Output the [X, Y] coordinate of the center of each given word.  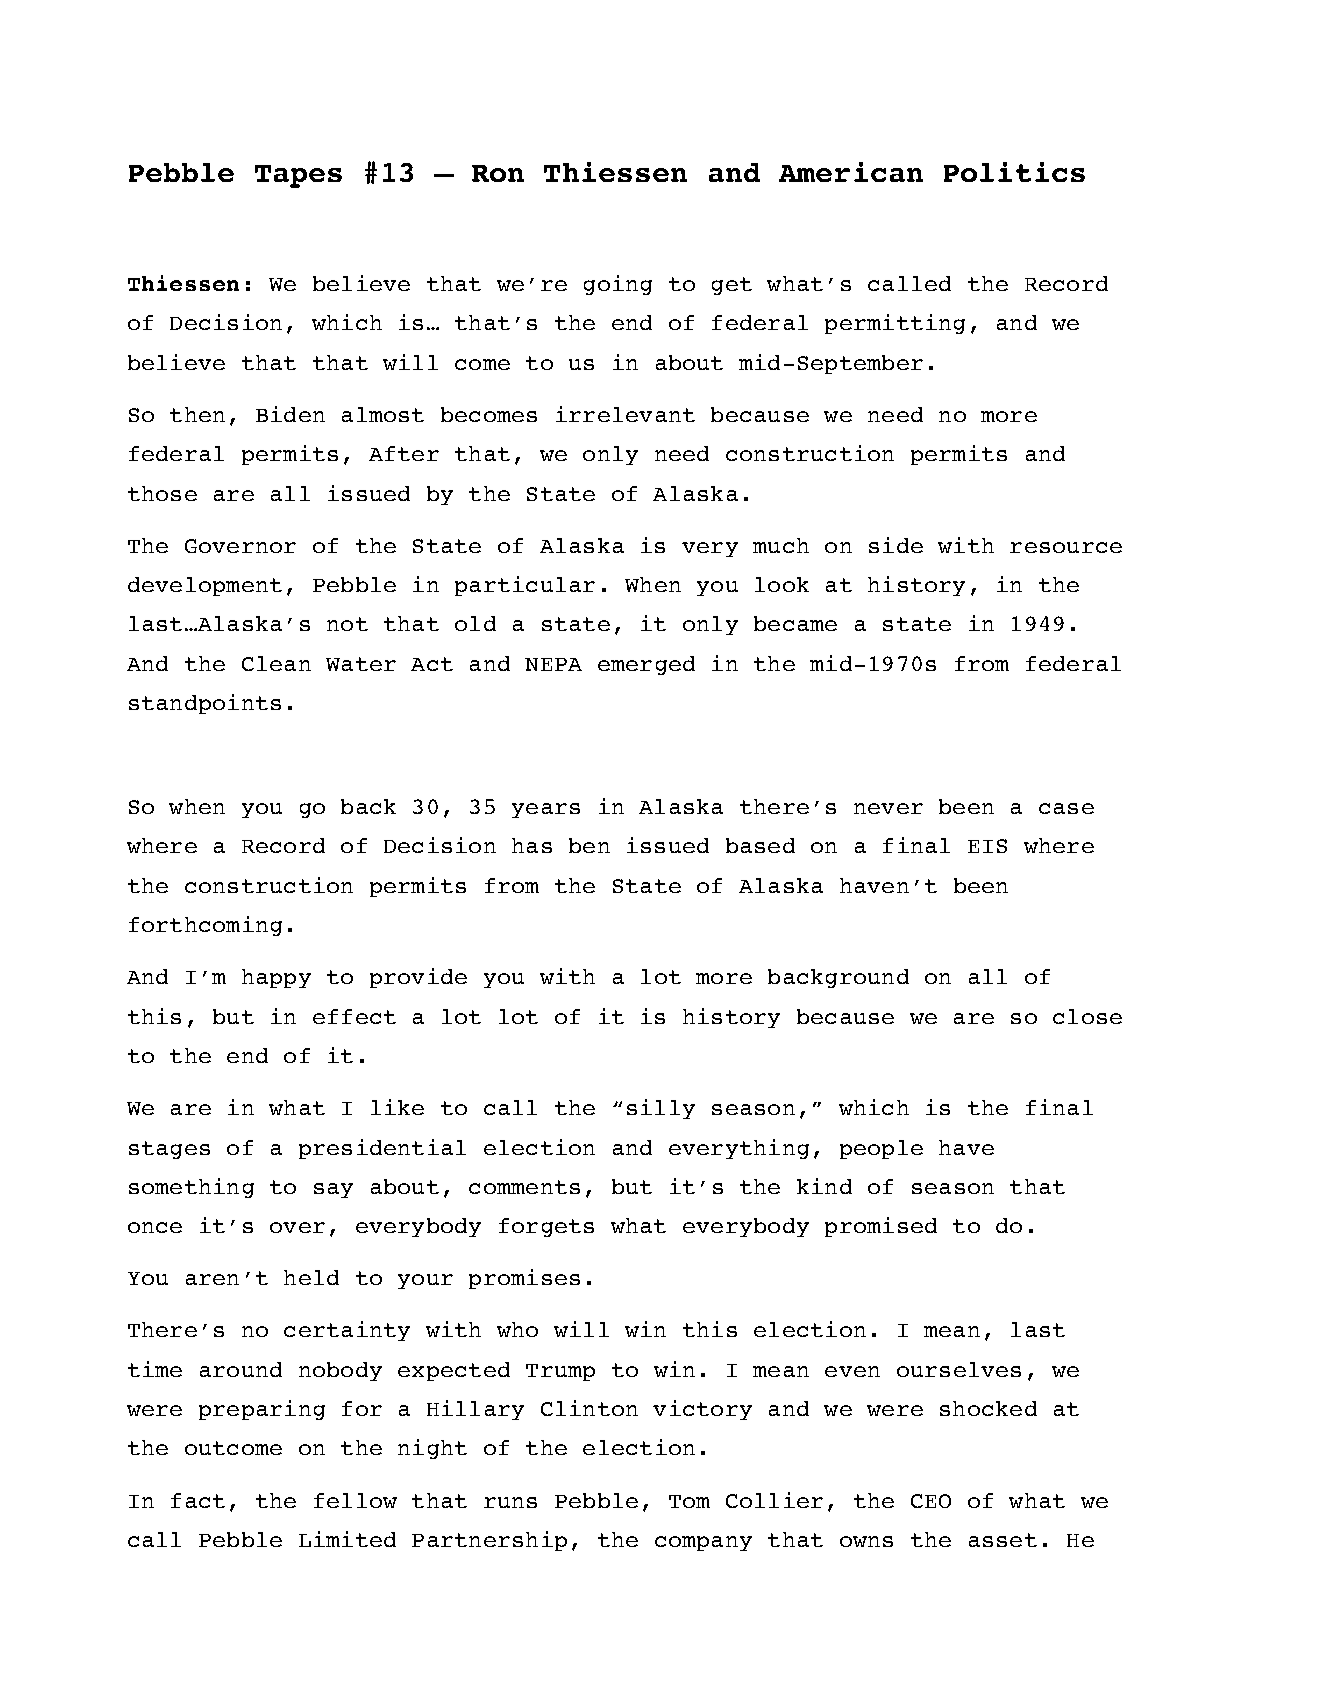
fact [198, 1500]
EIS [987, 846]
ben [589, 845]
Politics [1014, 172]
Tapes [298, 176]
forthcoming [205, 926]
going [618, 285]
